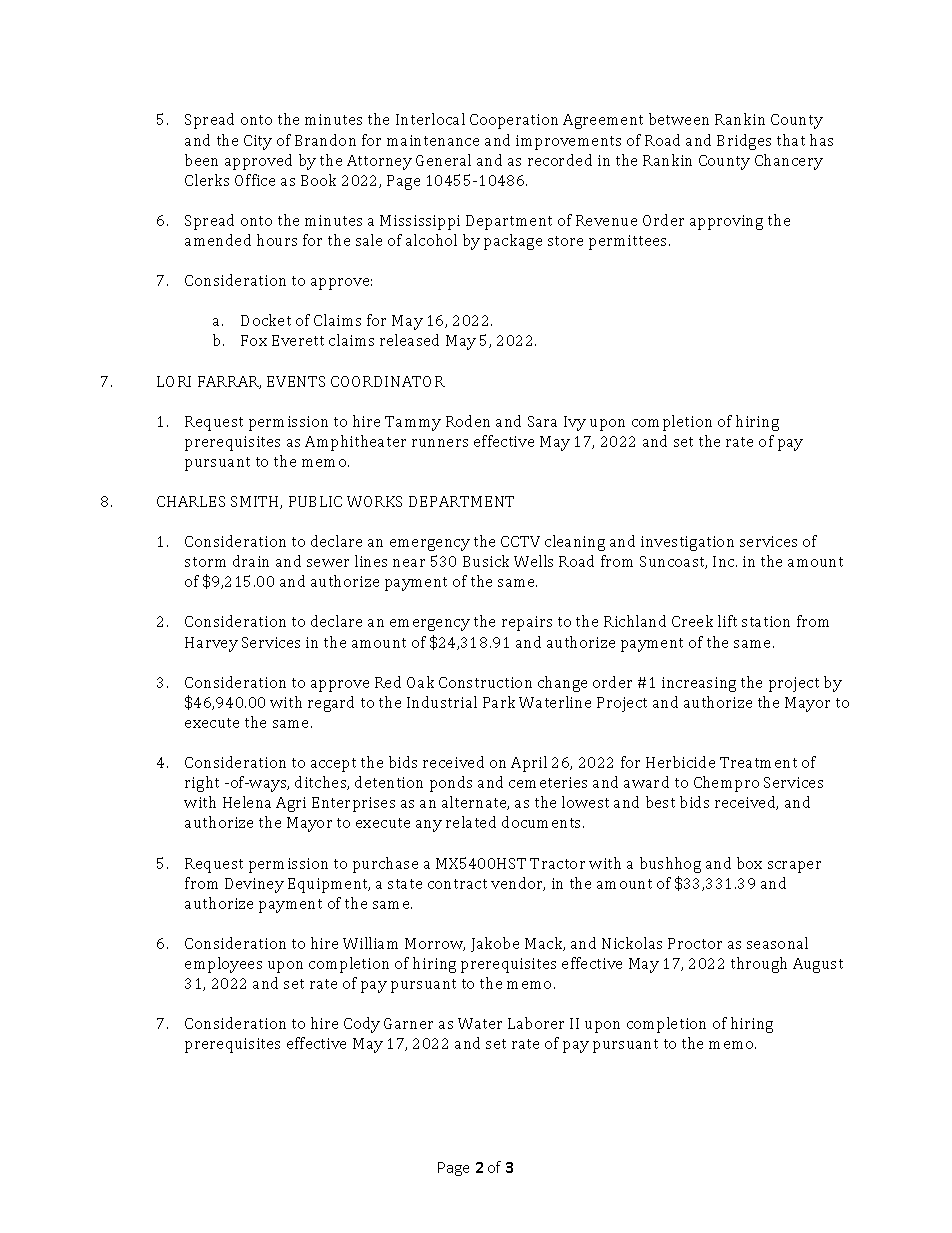 The width and height of the screenshot is (952, 1233). What do you see at coordinates (409, 340) in the screenshot?
I see `released` at bounding box center [409, 340].
